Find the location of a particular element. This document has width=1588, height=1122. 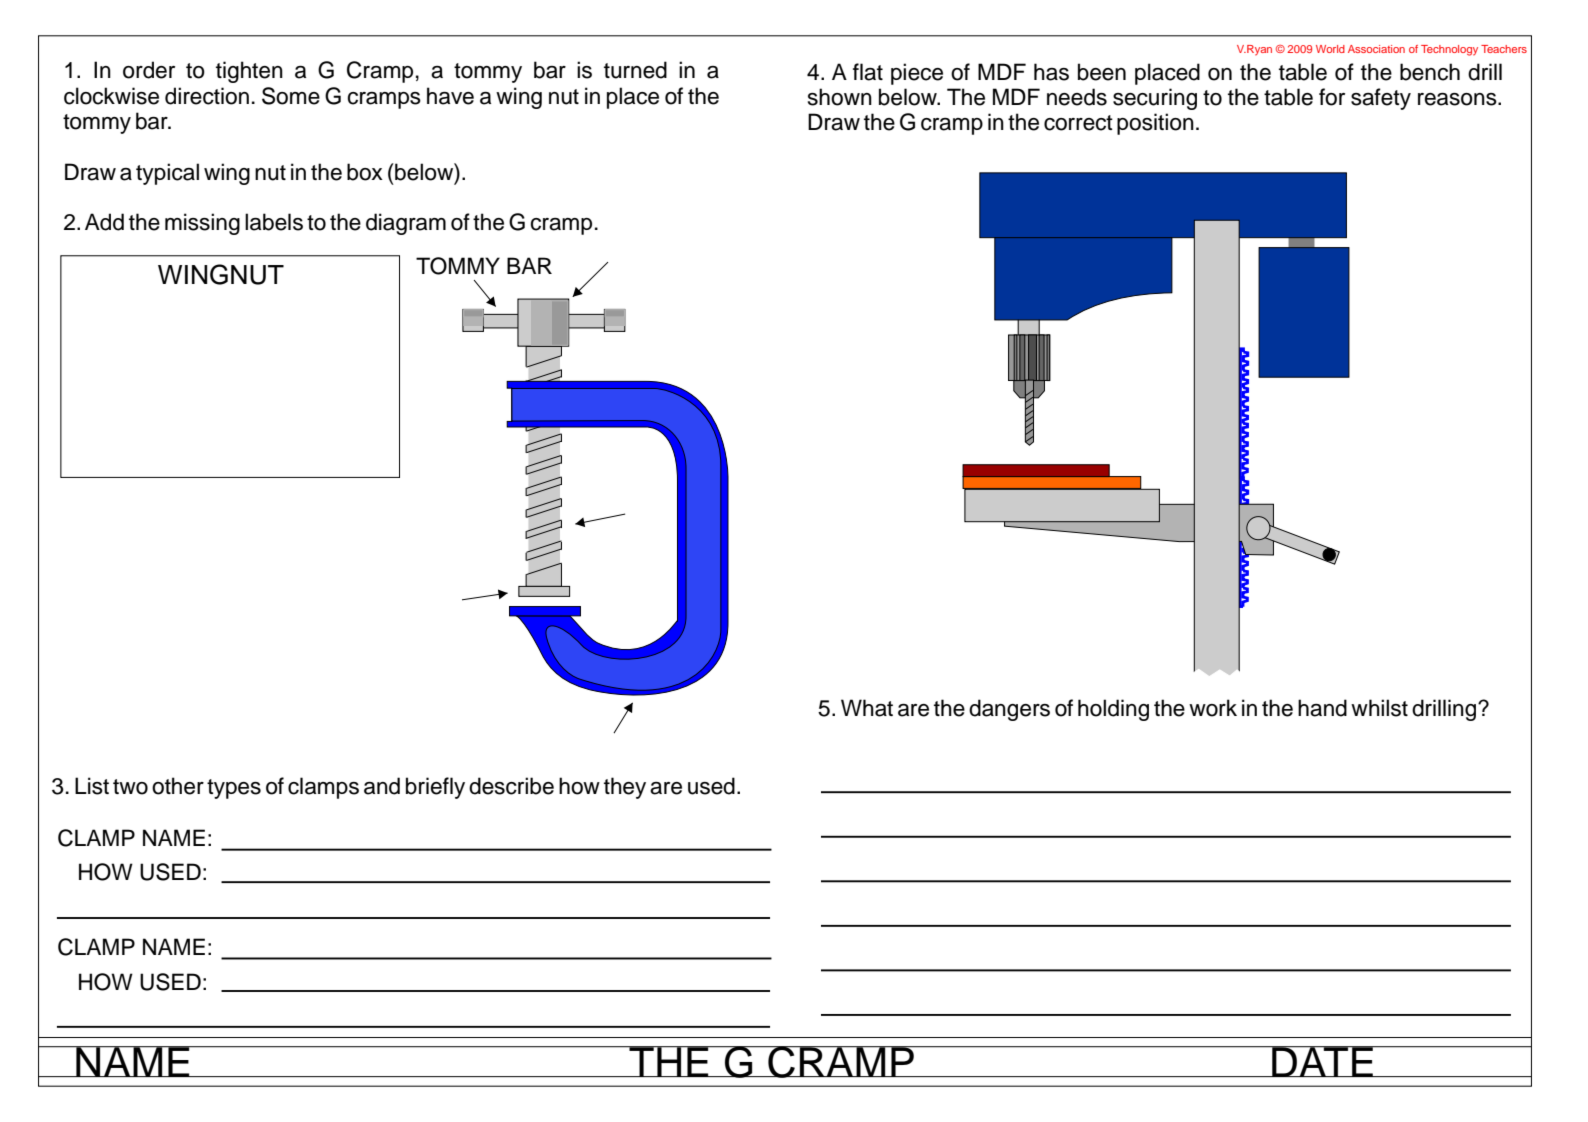

types is located at coordinates (234, 789).
